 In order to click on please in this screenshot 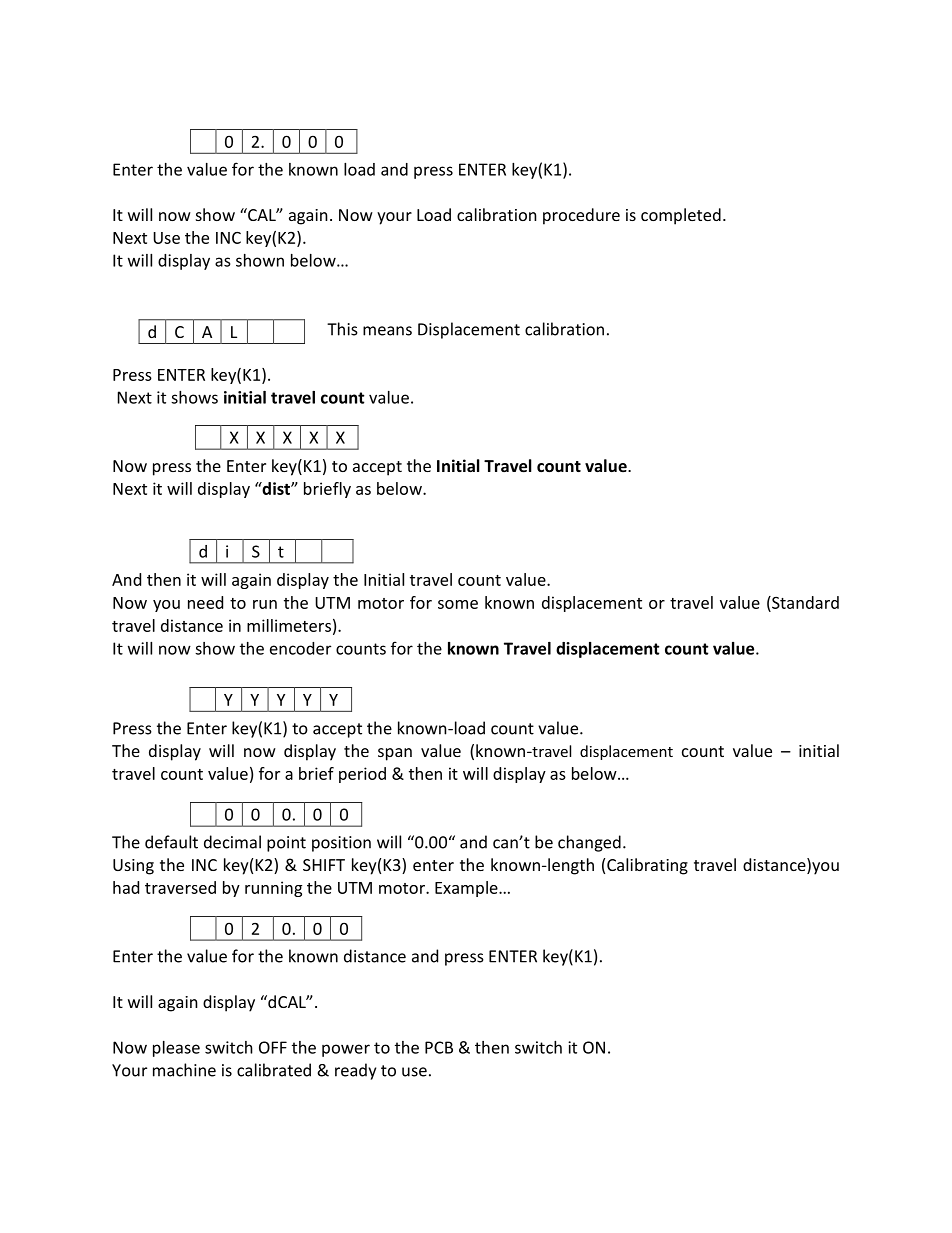, I will do `click(176, 1049)`.
